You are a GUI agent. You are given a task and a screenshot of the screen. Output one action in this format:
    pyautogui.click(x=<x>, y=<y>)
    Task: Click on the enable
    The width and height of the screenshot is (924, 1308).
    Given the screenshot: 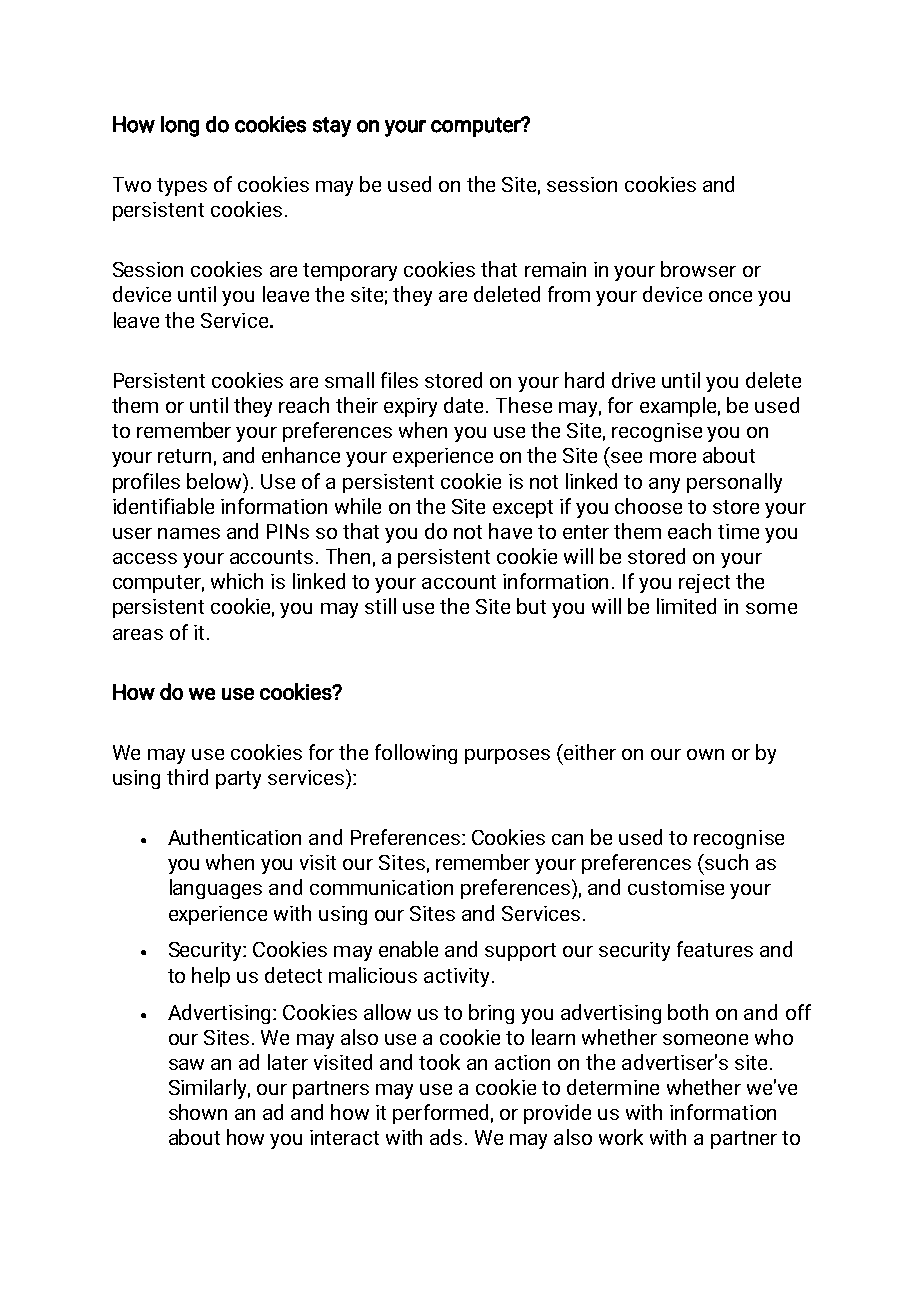 What is the action you would take?
    pyautogui.click(x=408, y=949)
